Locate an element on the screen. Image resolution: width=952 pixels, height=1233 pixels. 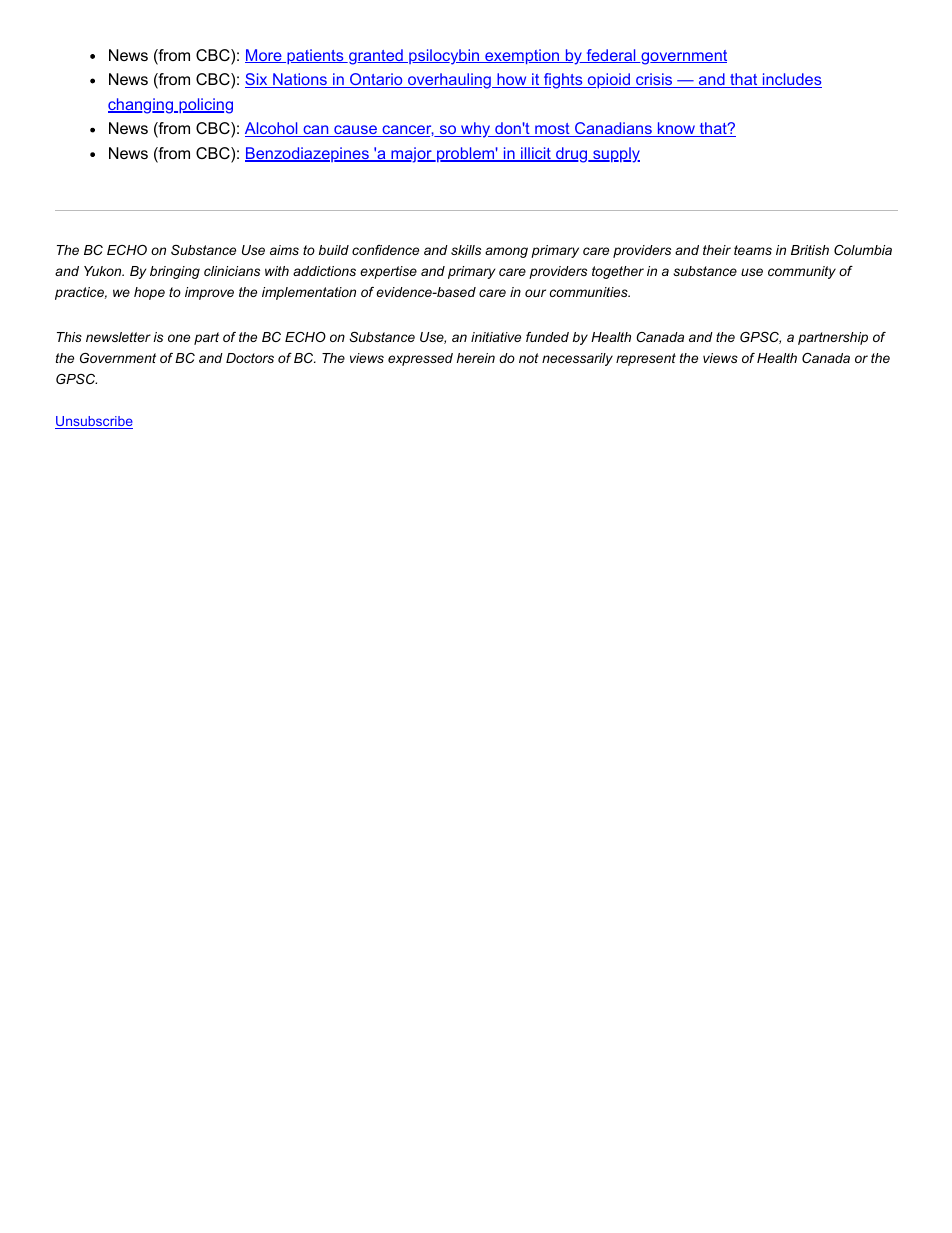
our is located at coordinates (535, 293).
